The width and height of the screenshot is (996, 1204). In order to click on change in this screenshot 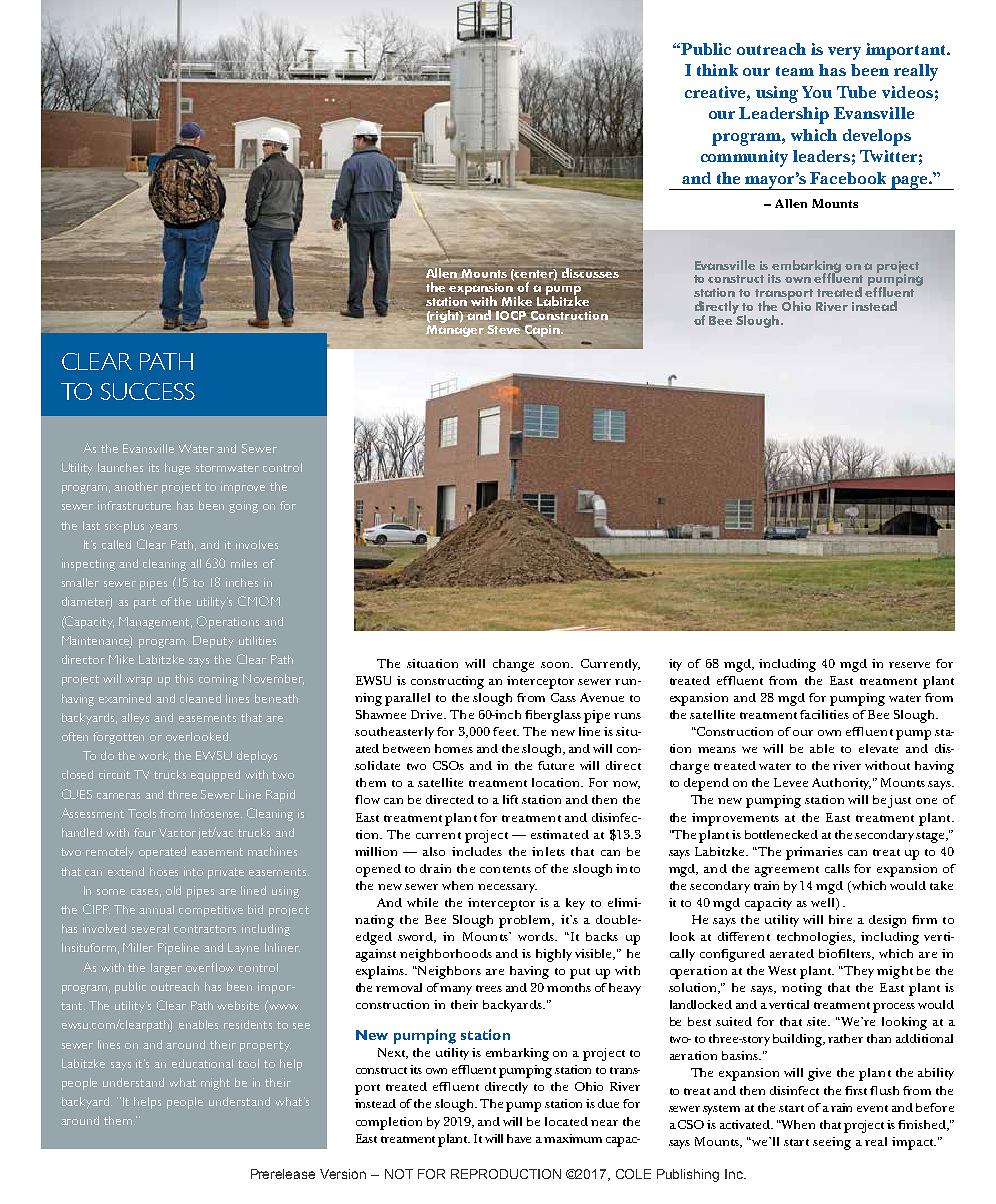, I will do `click(513, 665)`.
